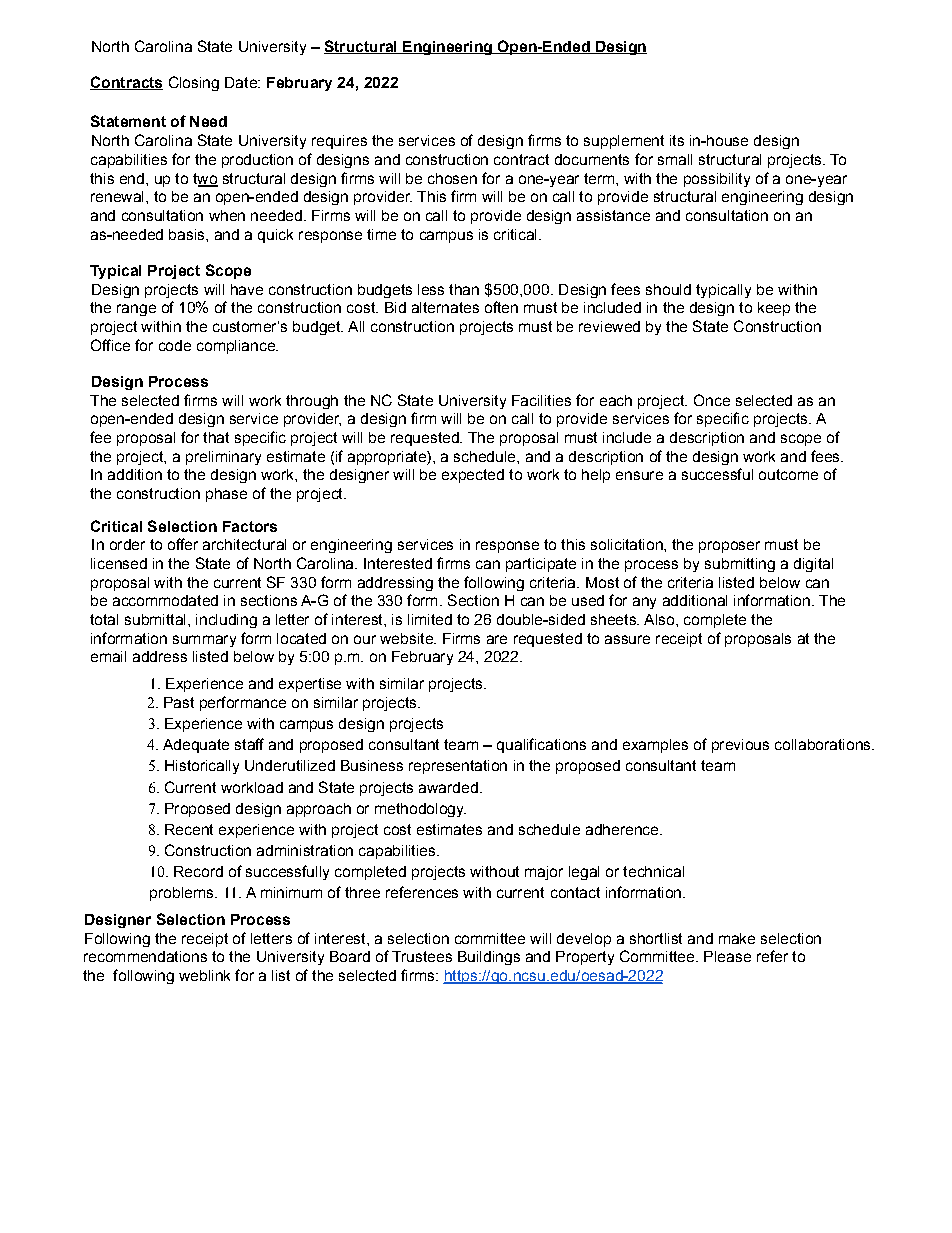  Describe the element at coordinates (473, 476) in the image. I see `expected` at that location.
